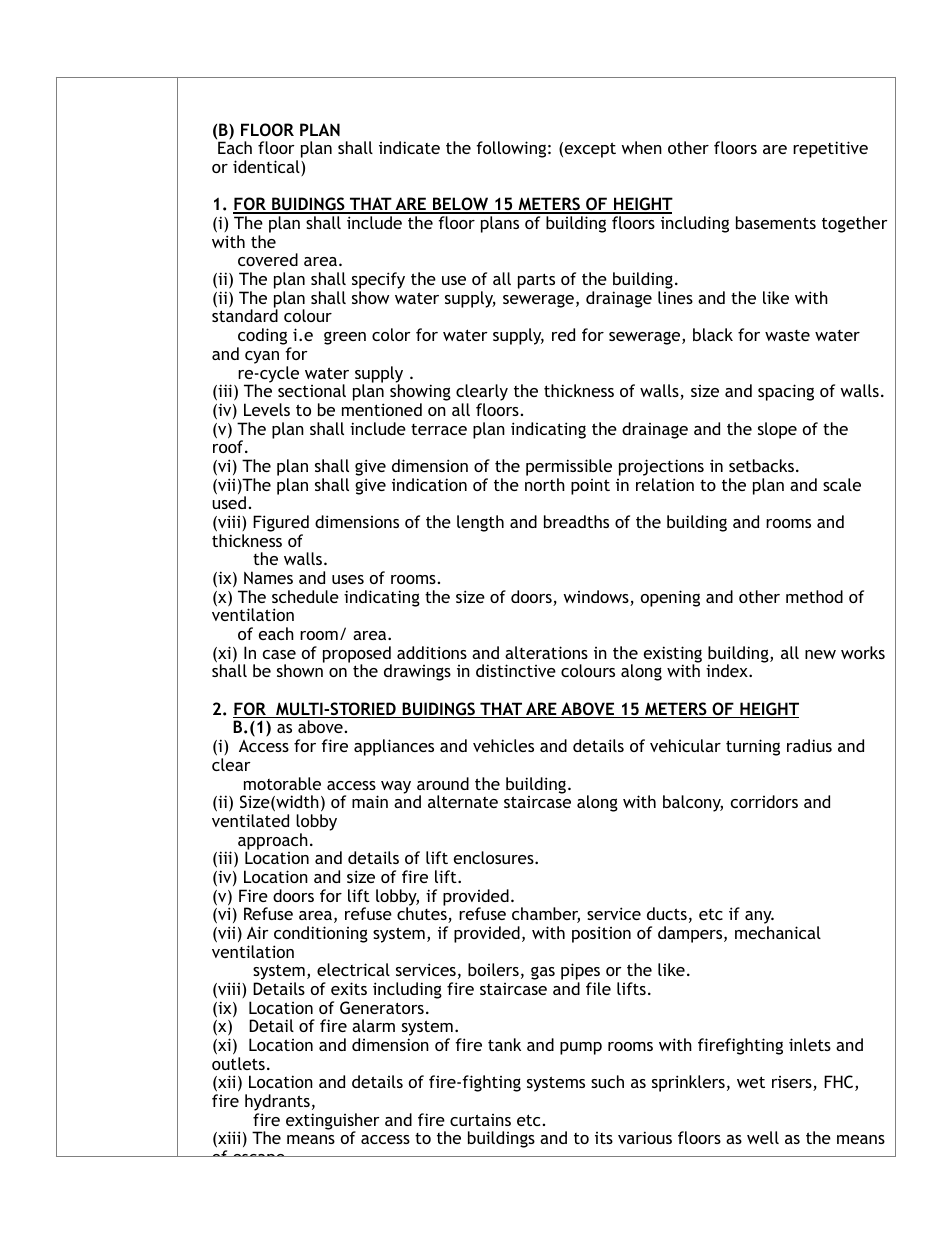 Image resolution: width=952 pixels, height=1233 pixels. What do you see at coordinates (312, 390) in the image?
I see `sectional` at bounding box center [312, 390].
